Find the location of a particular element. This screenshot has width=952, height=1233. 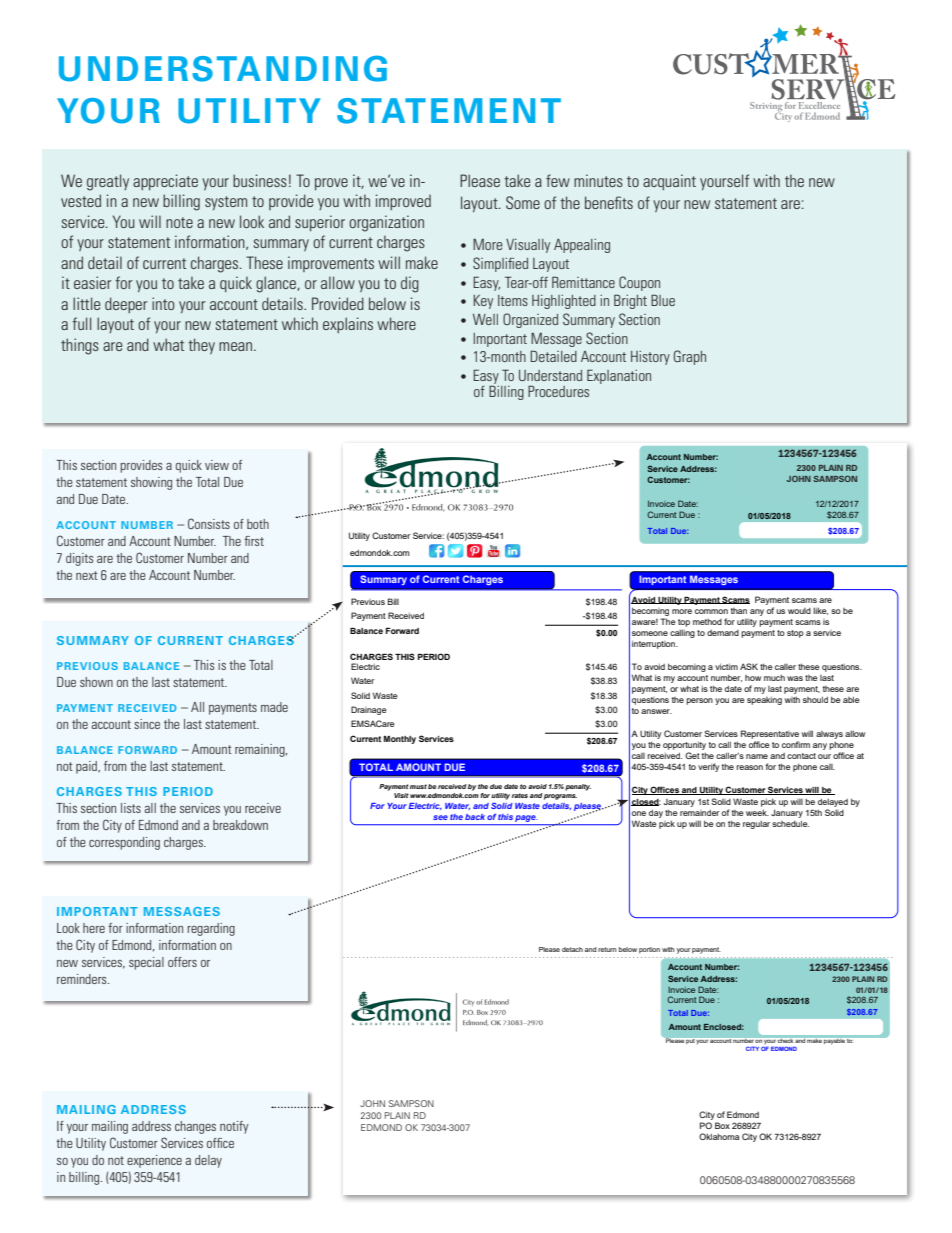

ASK is located at coordinates (749, 666).
